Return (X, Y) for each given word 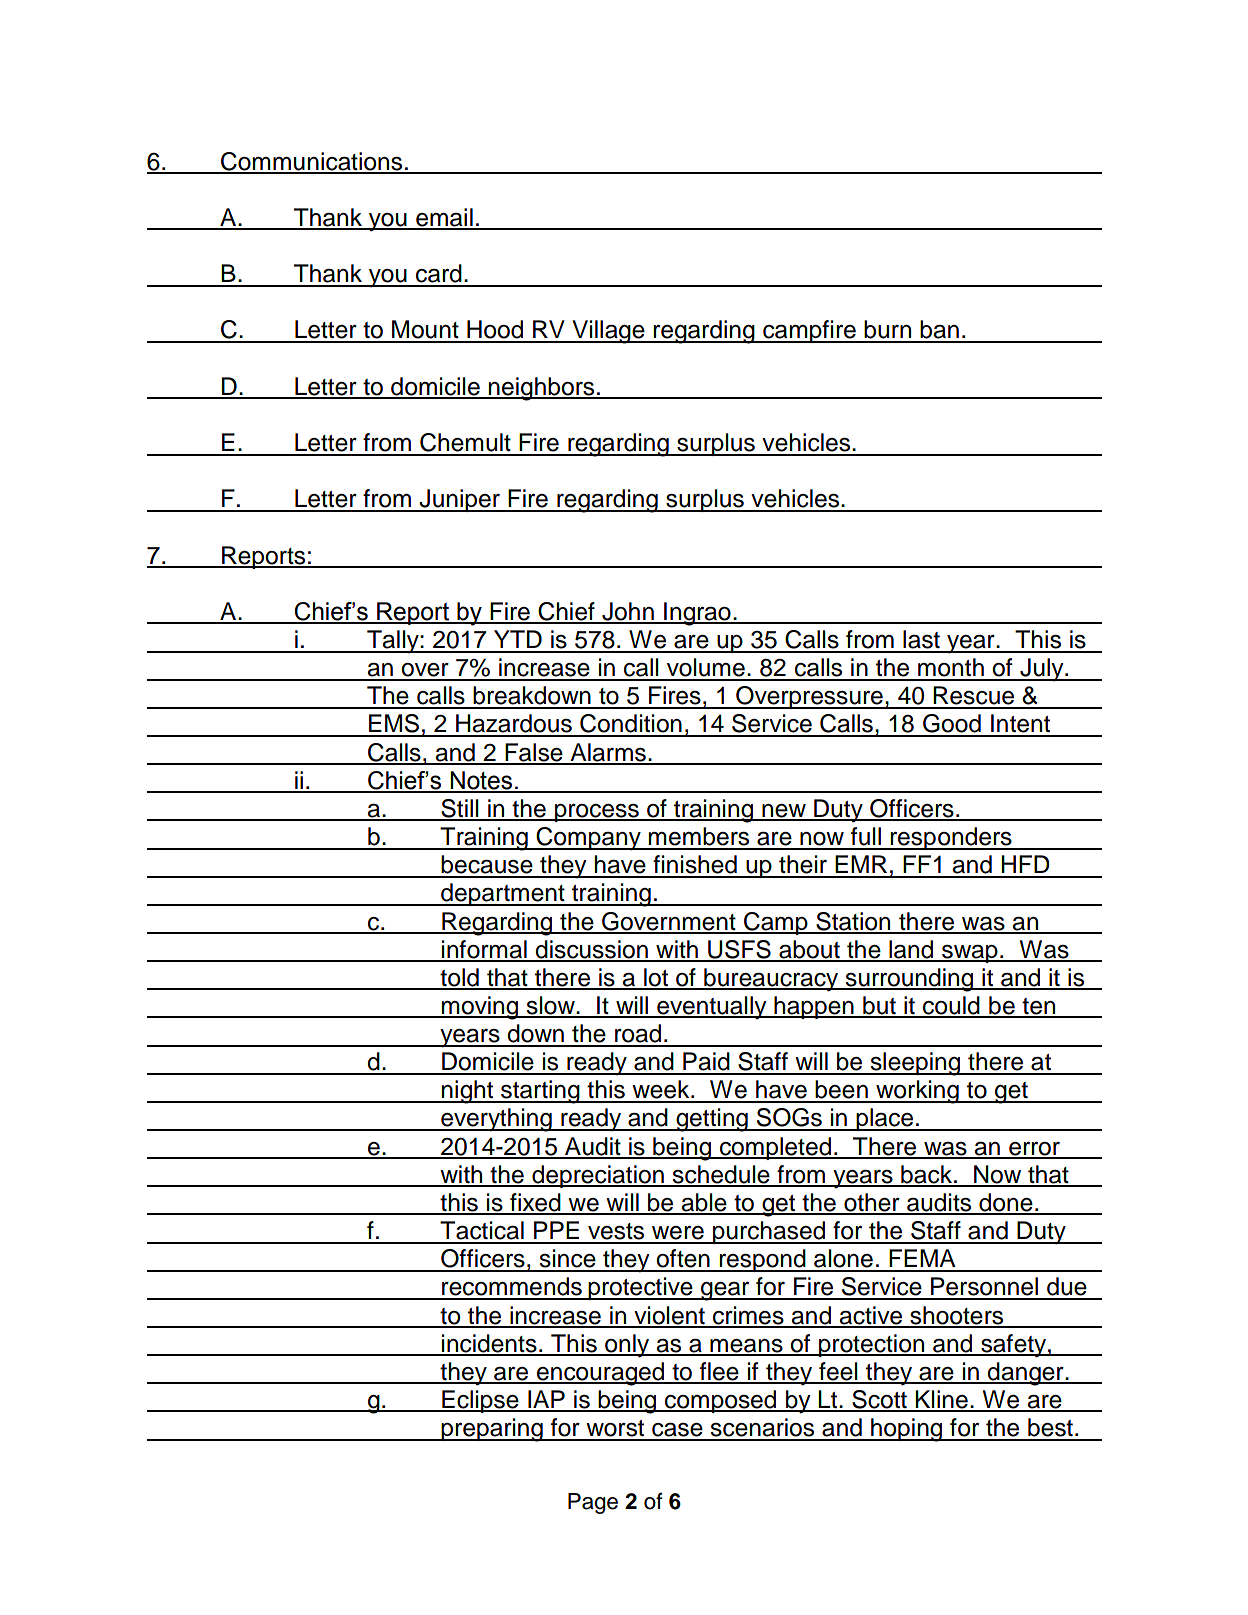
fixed (535, 1203)
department (503, 894)
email (444, 218)
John (628, 612)
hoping (907, 1430)
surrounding (909, 980)
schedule (721, 1175)
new (784, 812)
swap (970, 954)
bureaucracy (771, 980)
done (1006, 1203)
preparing (492, 1430)
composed (721, 1401)
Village (608, 332)
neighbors (542, 389)
